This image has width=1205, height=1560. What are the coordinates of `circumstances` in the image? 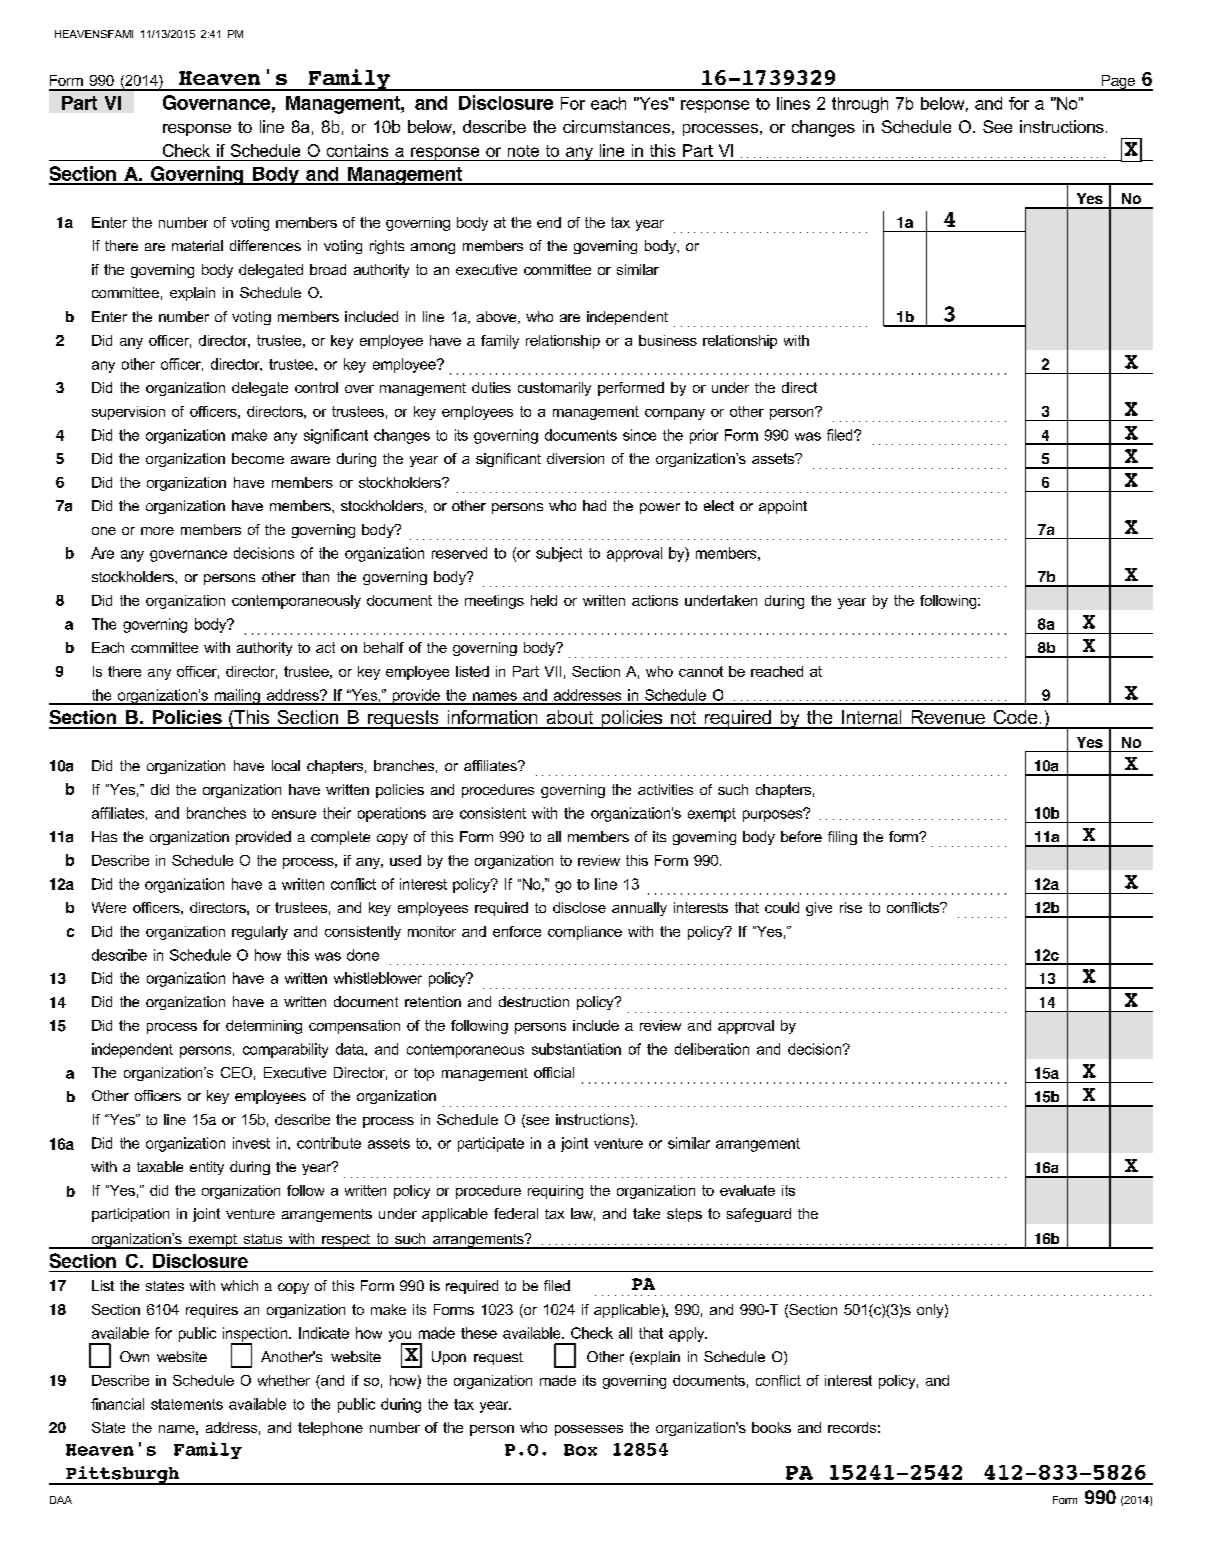 It's located at (616, 126).
